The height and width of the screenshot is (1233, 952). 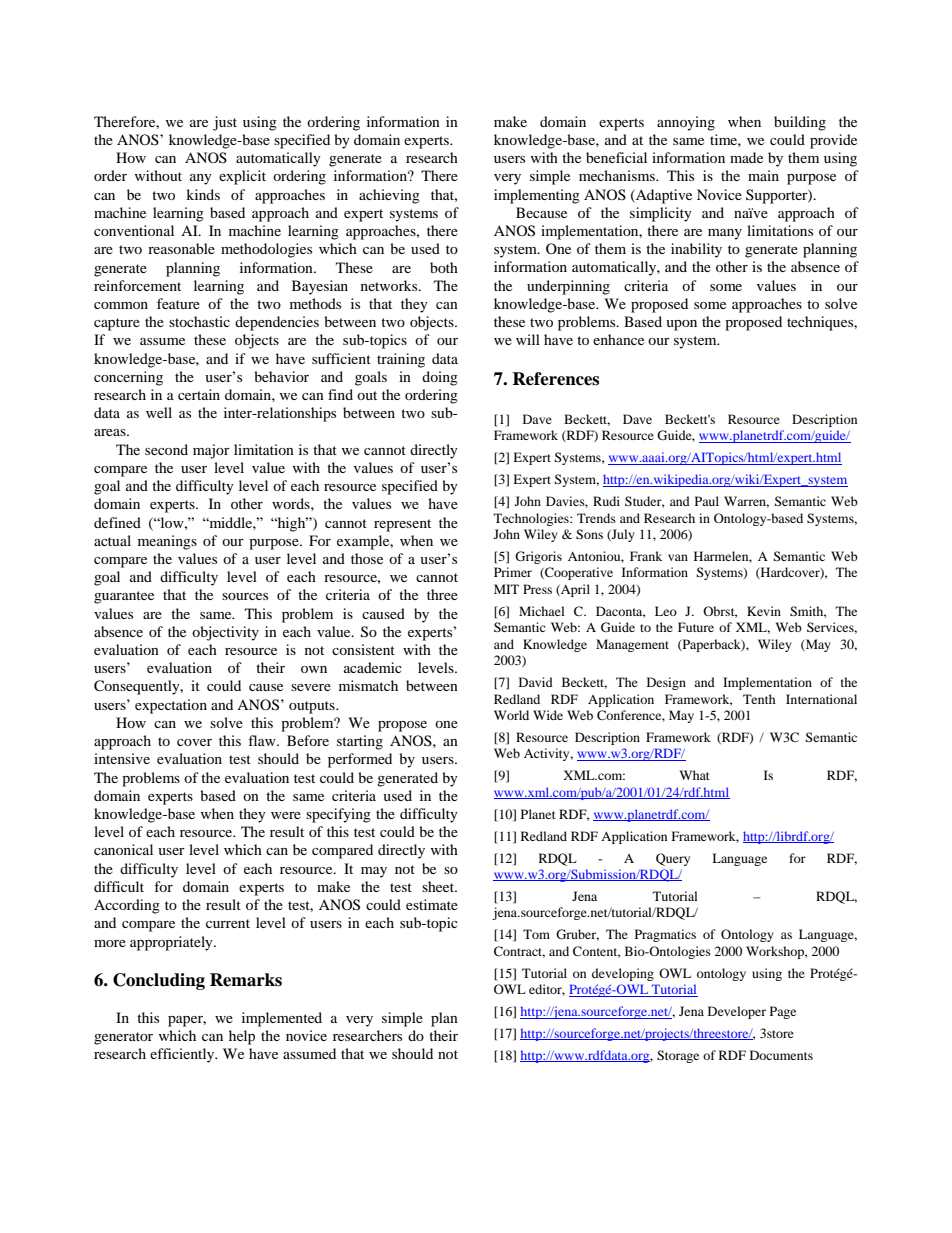 What do you see at coordinates (764, 611) in the screenshot?
I see `Kevin` at bounding box center [764, 611].
